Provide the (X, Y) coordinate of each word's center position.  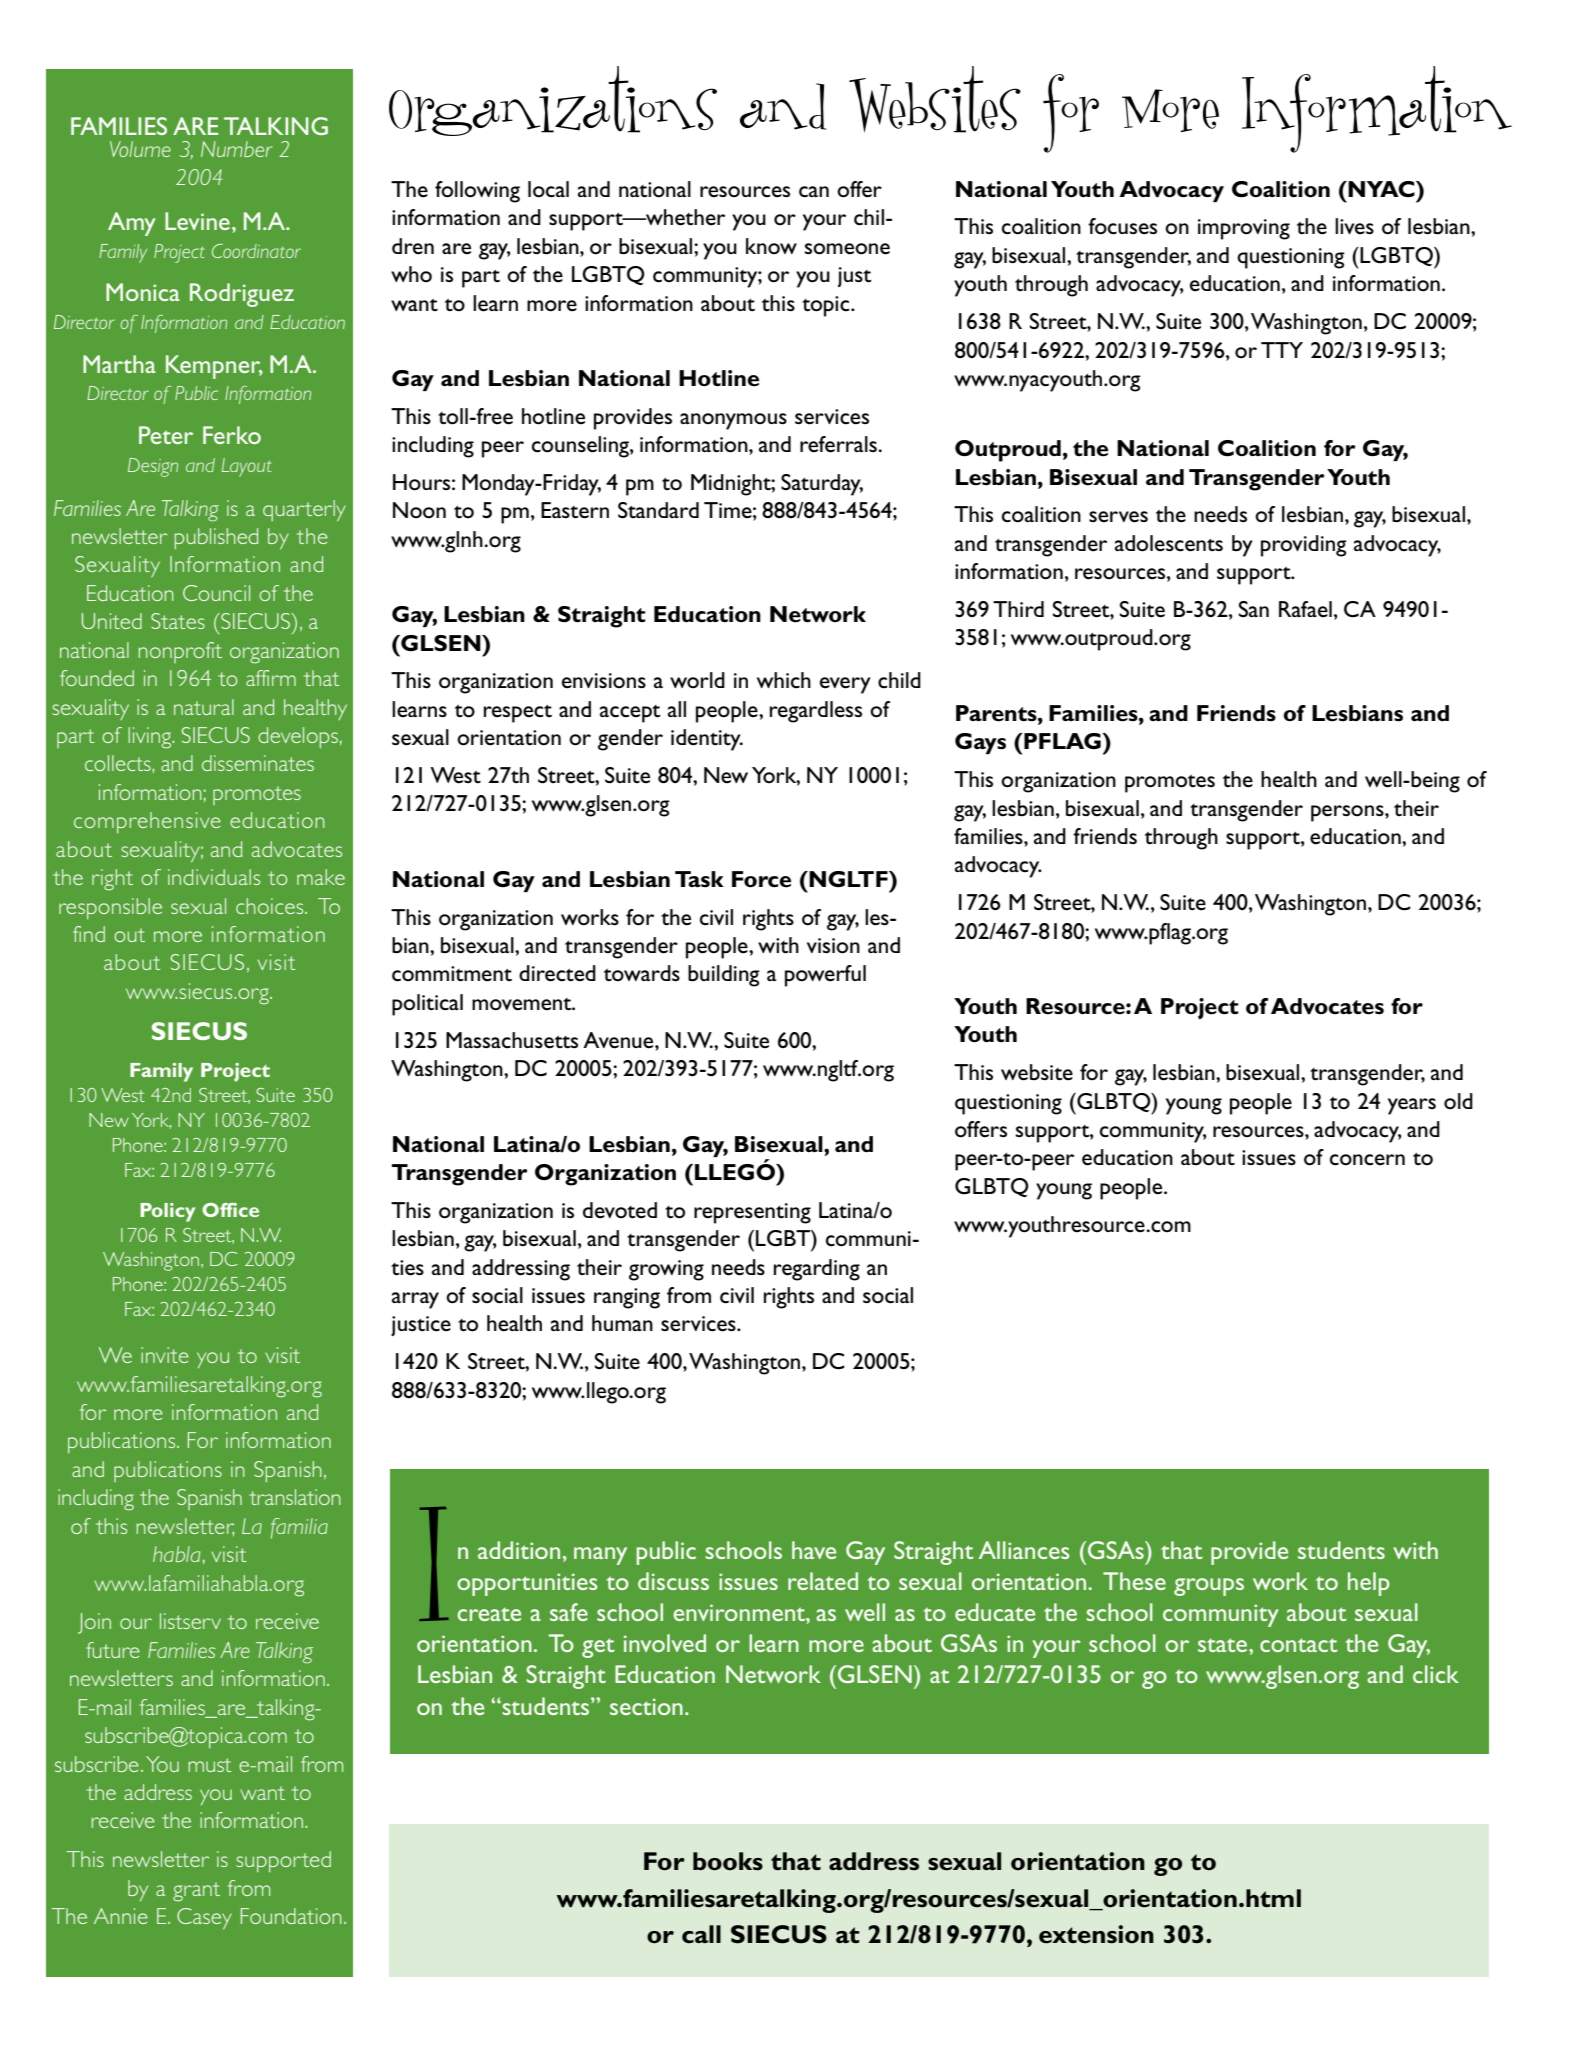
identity (707, 740)
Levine (197, 221)
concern (1367, 1160)
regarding (817, 1270)
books (728, 1861)
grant (196, 1892)
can (814, 192)
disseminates (258, 763)
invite (165, 1355)
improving (1244, 229)
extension (1096, 1934)
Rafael (1305, 609)
